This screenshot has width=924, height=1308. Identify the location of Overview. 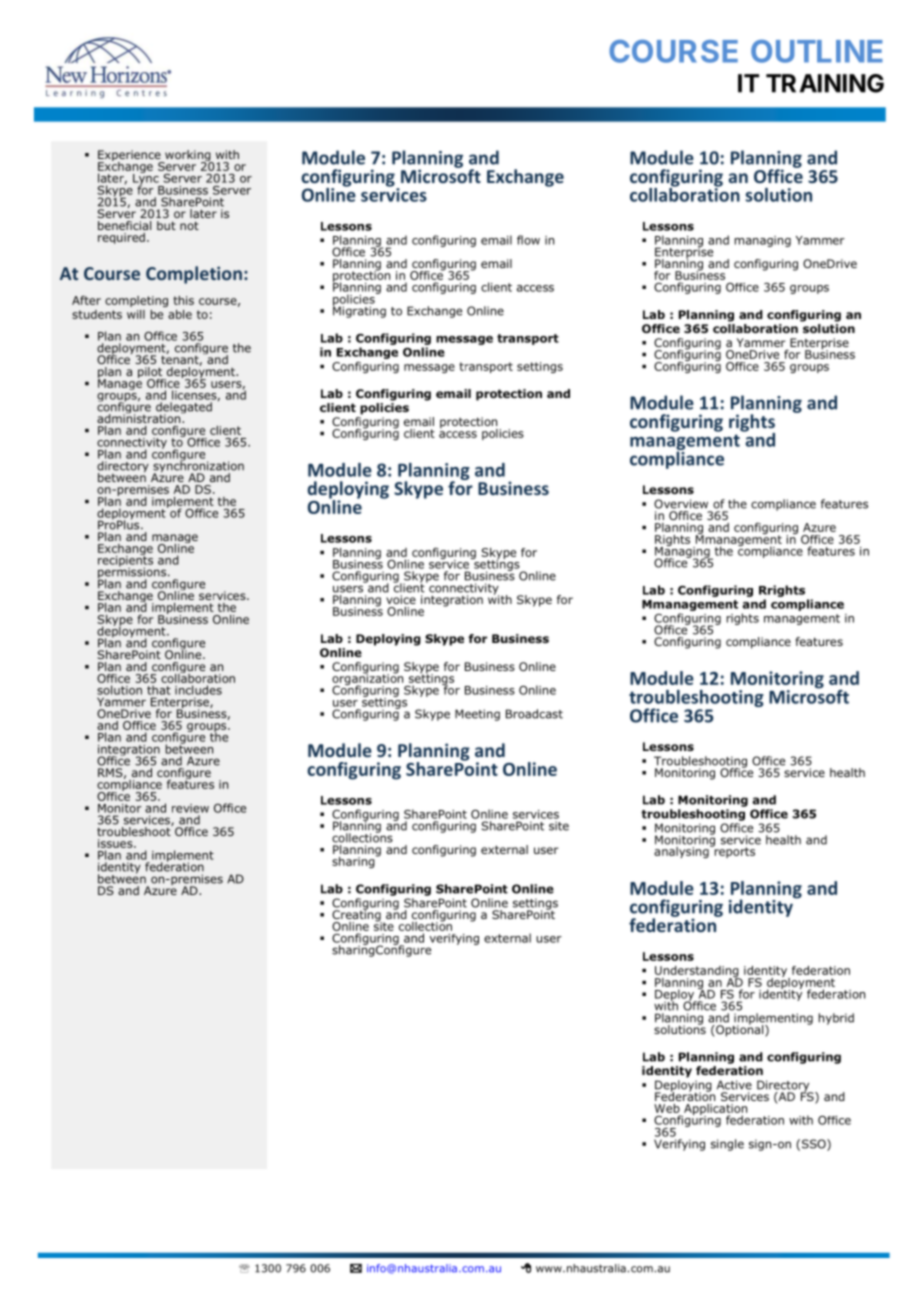
(681, 504).
